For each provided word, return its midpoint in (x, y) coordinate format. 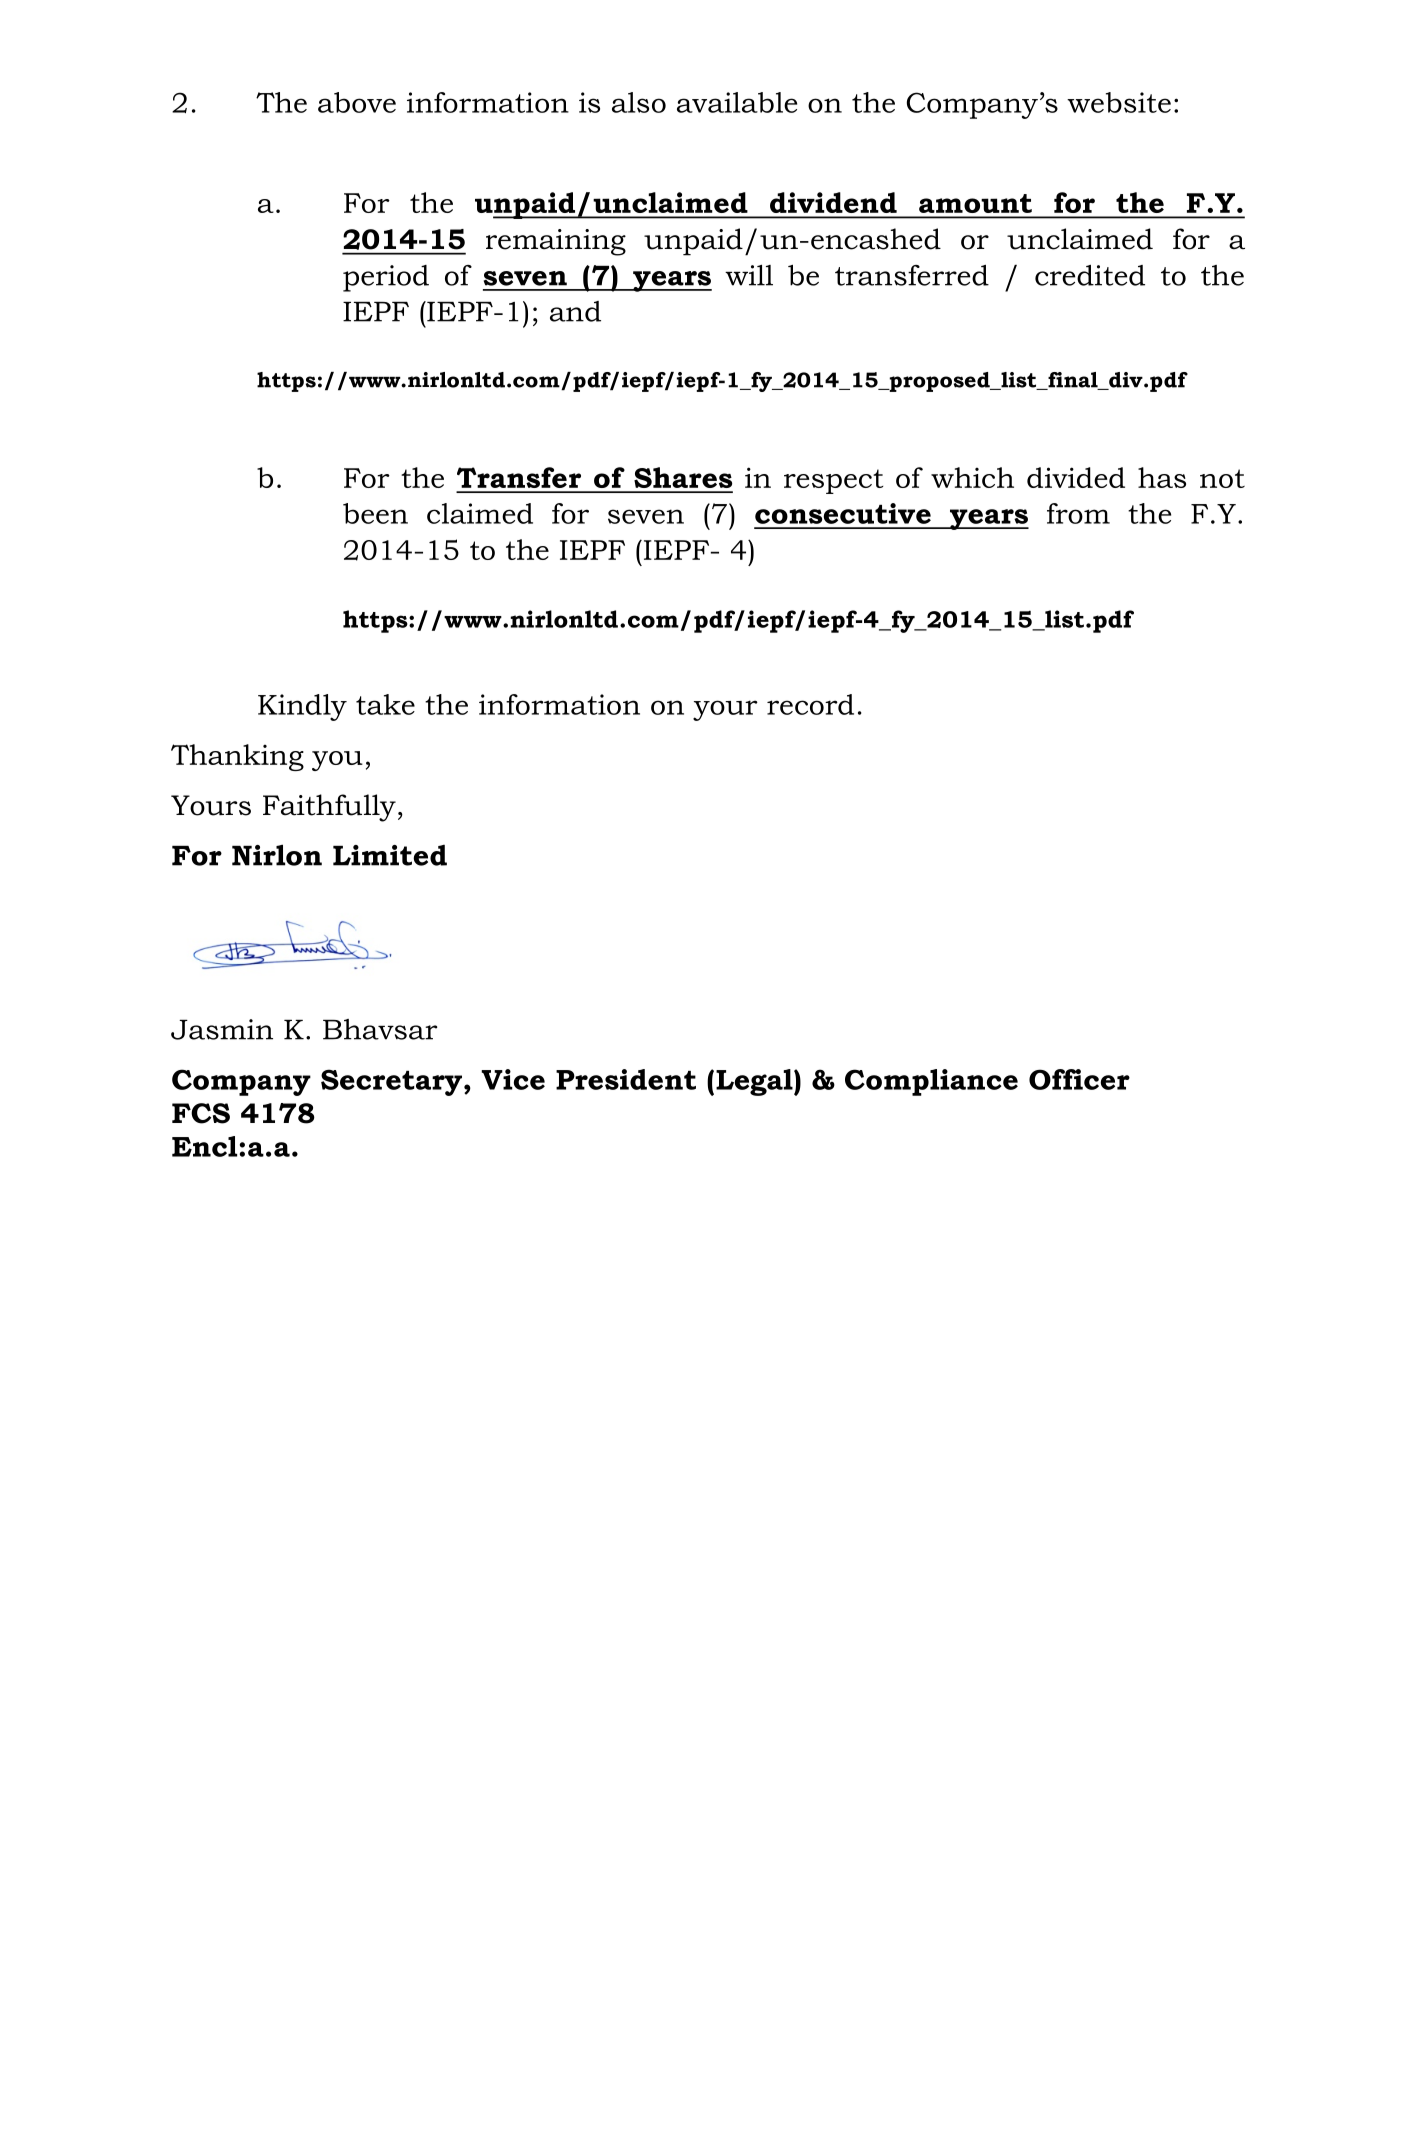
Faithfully (329, 808)
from (1078, 513)
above (357, 102)
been (375, 513)
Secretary (393, 1082)
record (810, 704)
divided (1076, 477)
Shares (683, 477)
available (737, 102)
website (1119, 102)
